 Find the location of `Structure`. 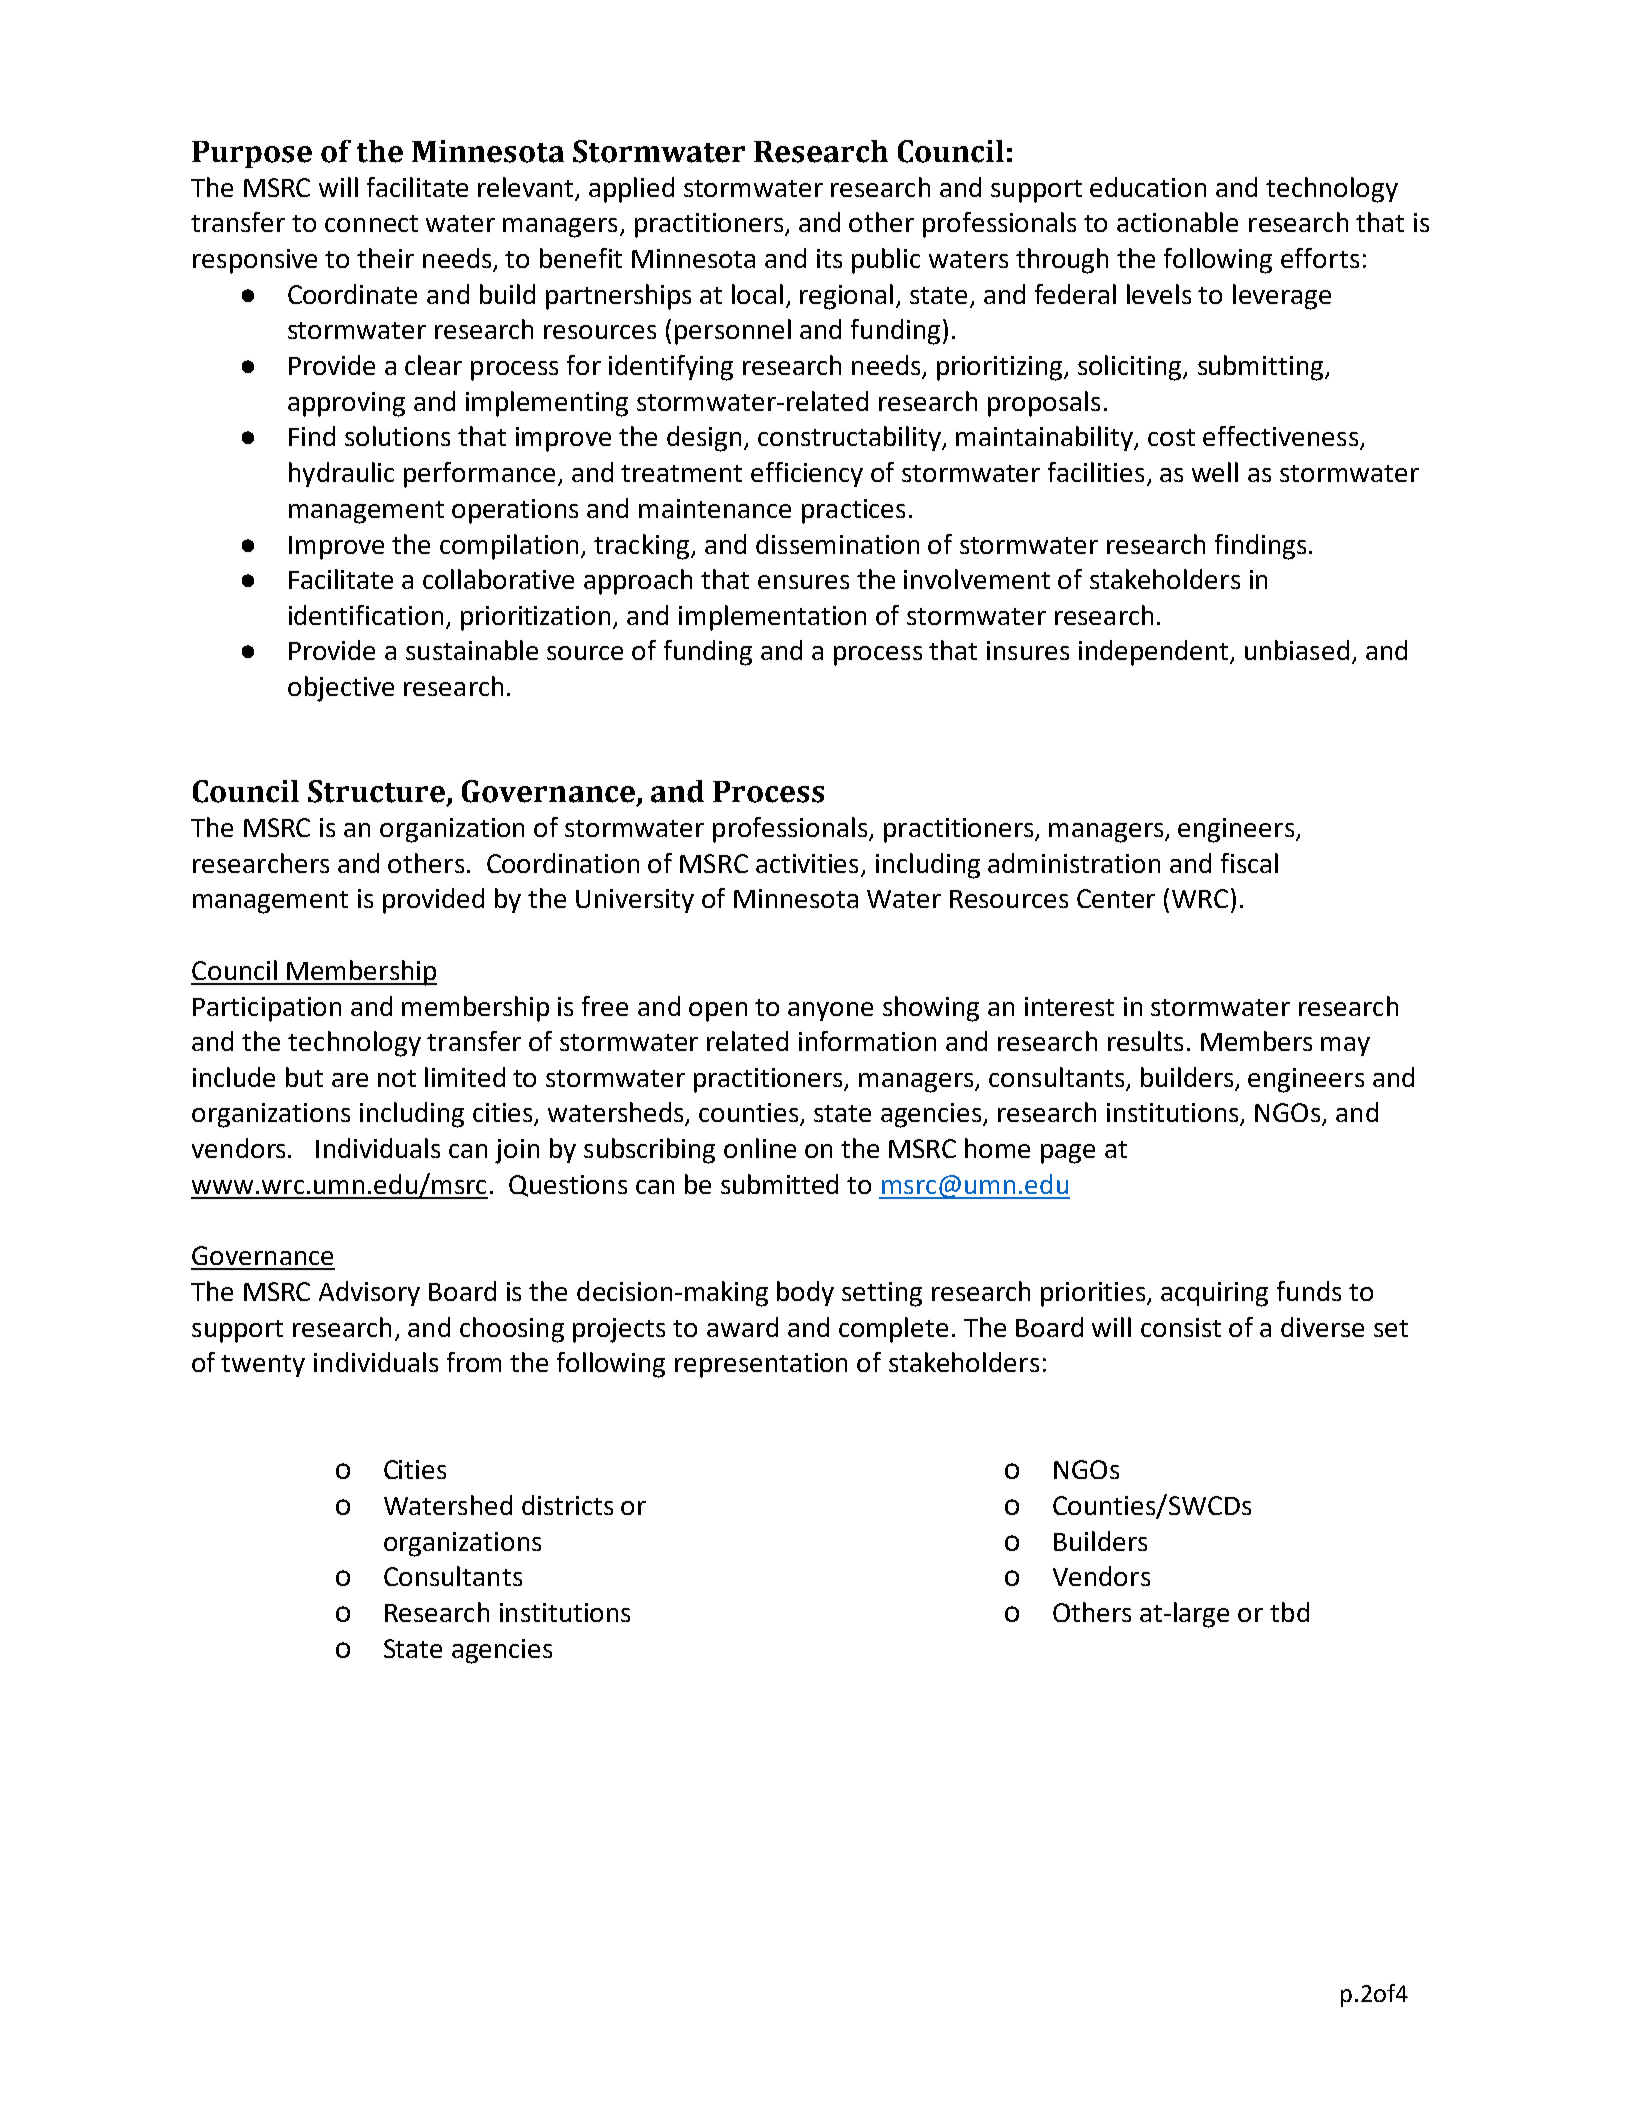

Structure is located at coordinates (378, 792).
